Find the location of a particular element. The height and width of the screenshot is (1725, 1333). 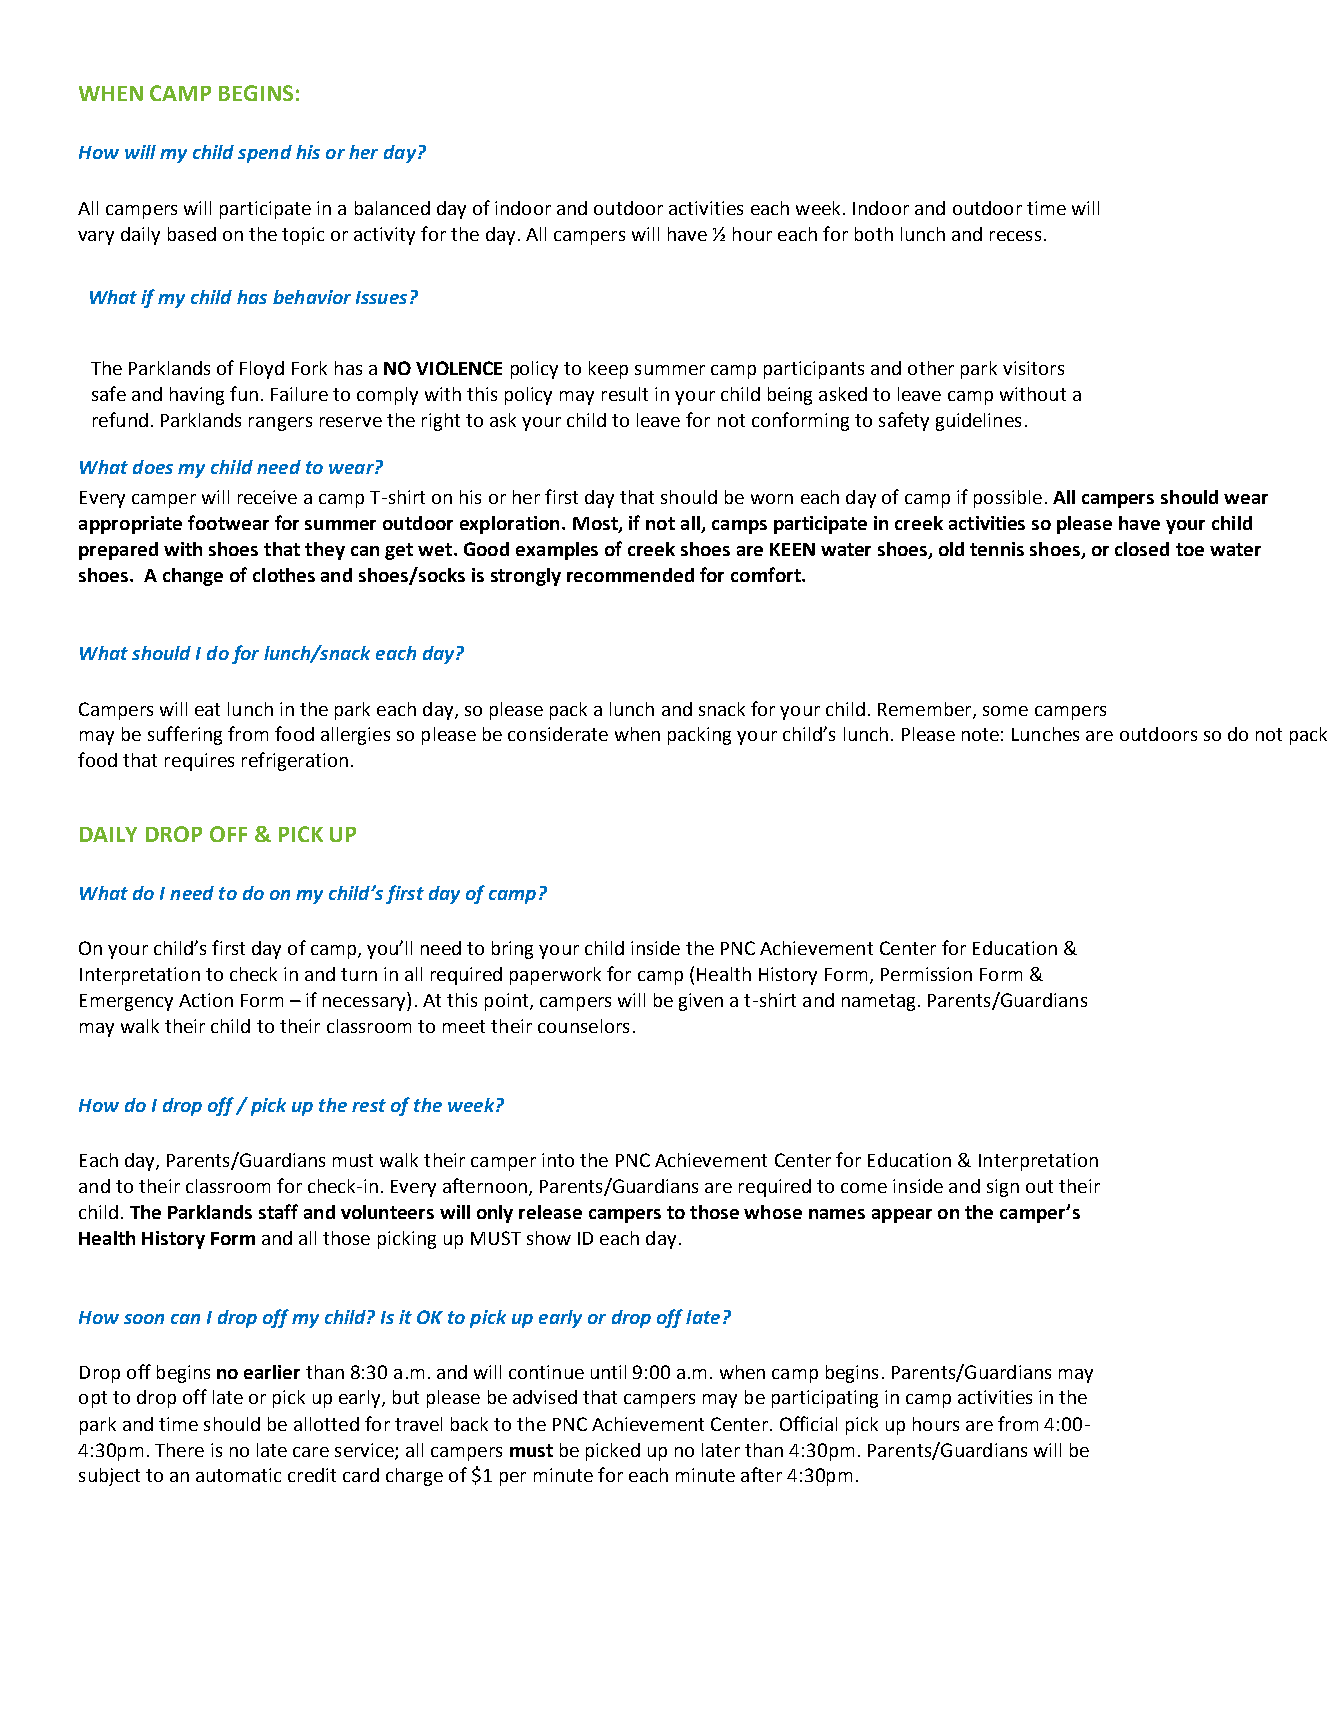

into is located at coordinates (558, 1160).
